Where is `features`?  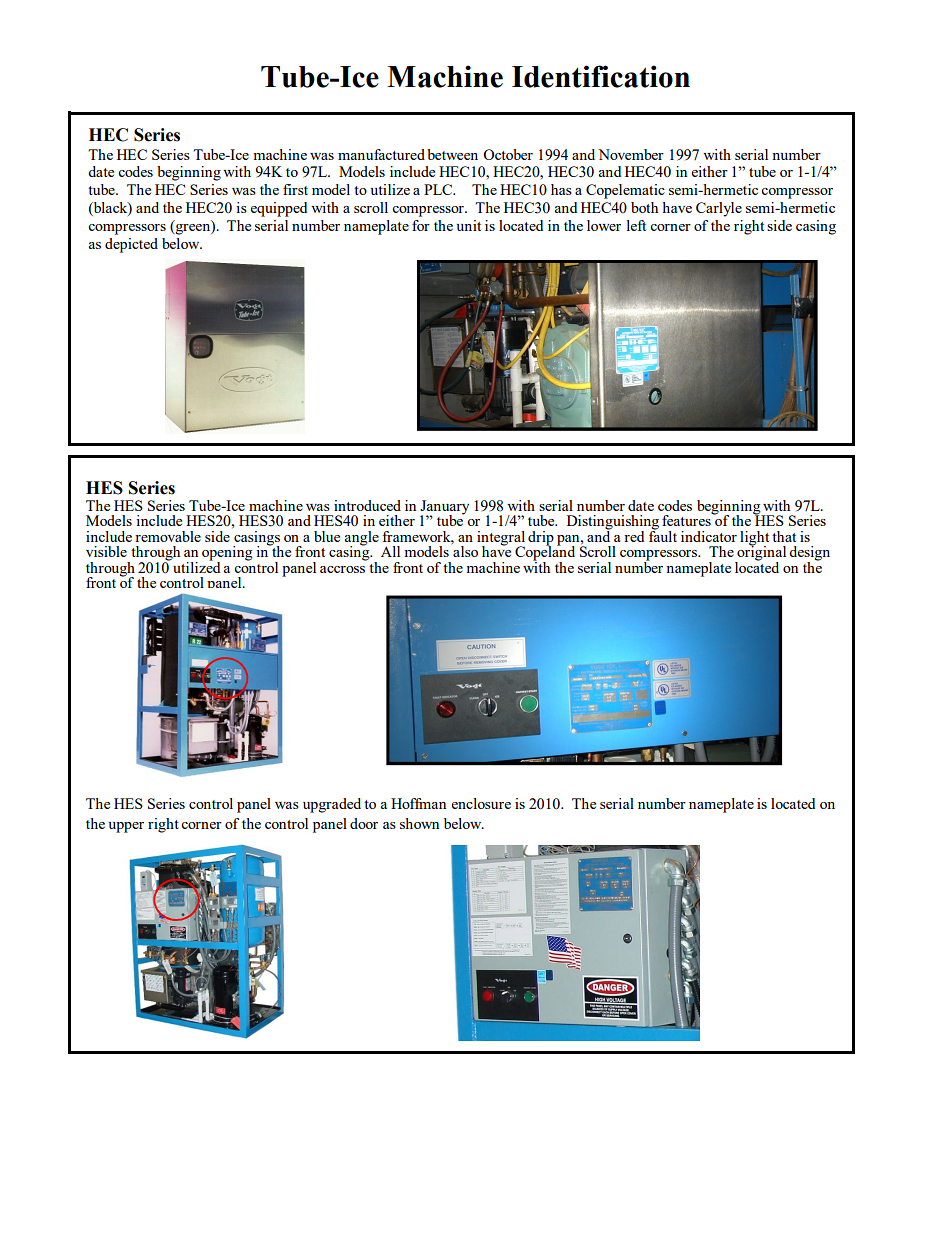 features is located at coordinates (687, 519).
